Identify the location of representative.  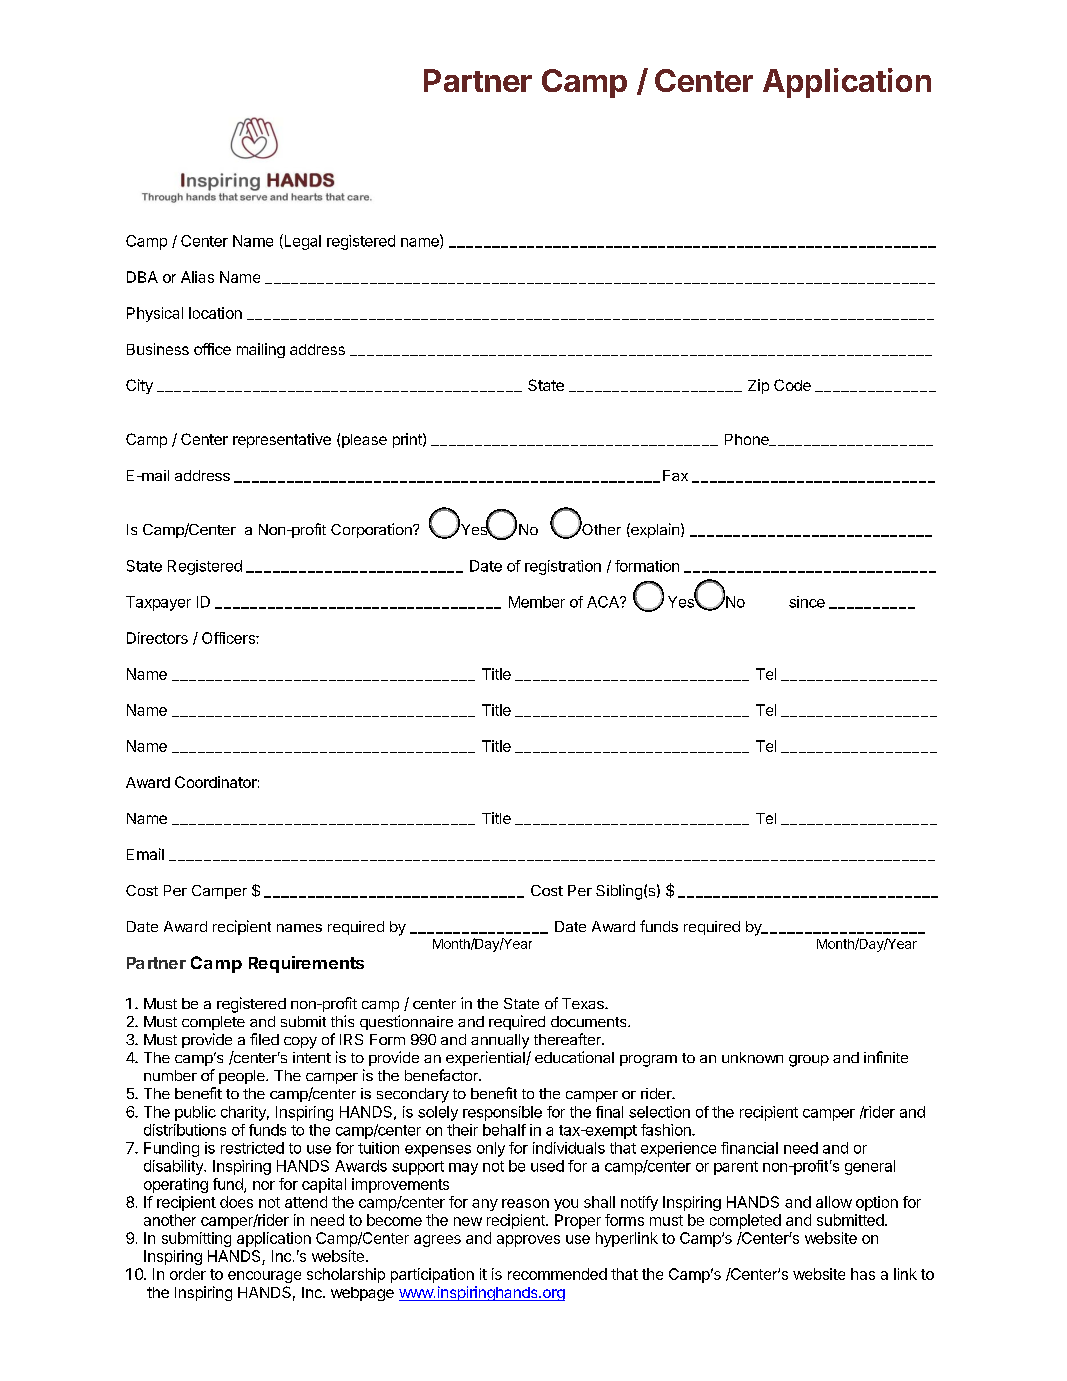
(282, 440).
